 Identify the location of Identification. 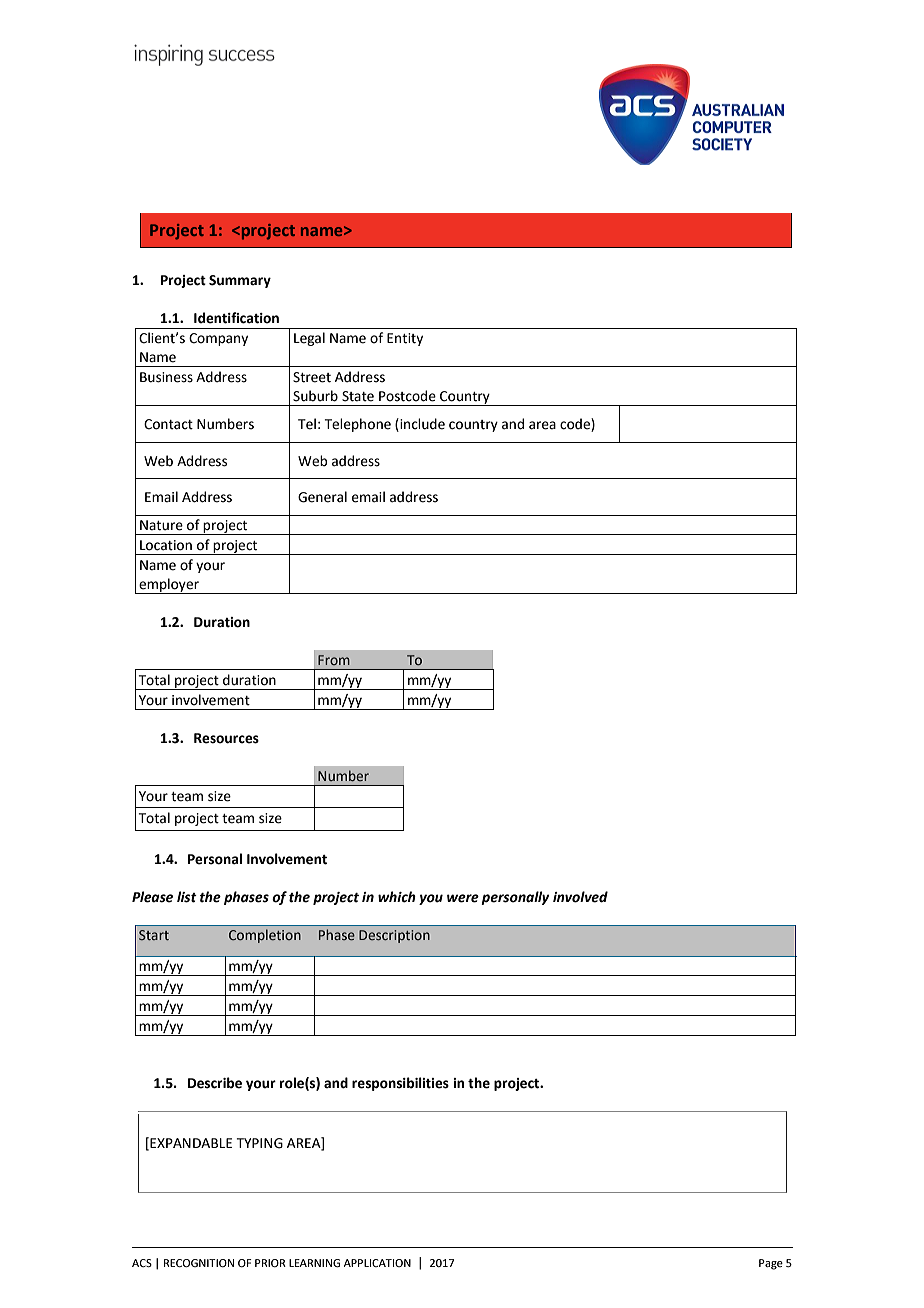
(236, 318).
